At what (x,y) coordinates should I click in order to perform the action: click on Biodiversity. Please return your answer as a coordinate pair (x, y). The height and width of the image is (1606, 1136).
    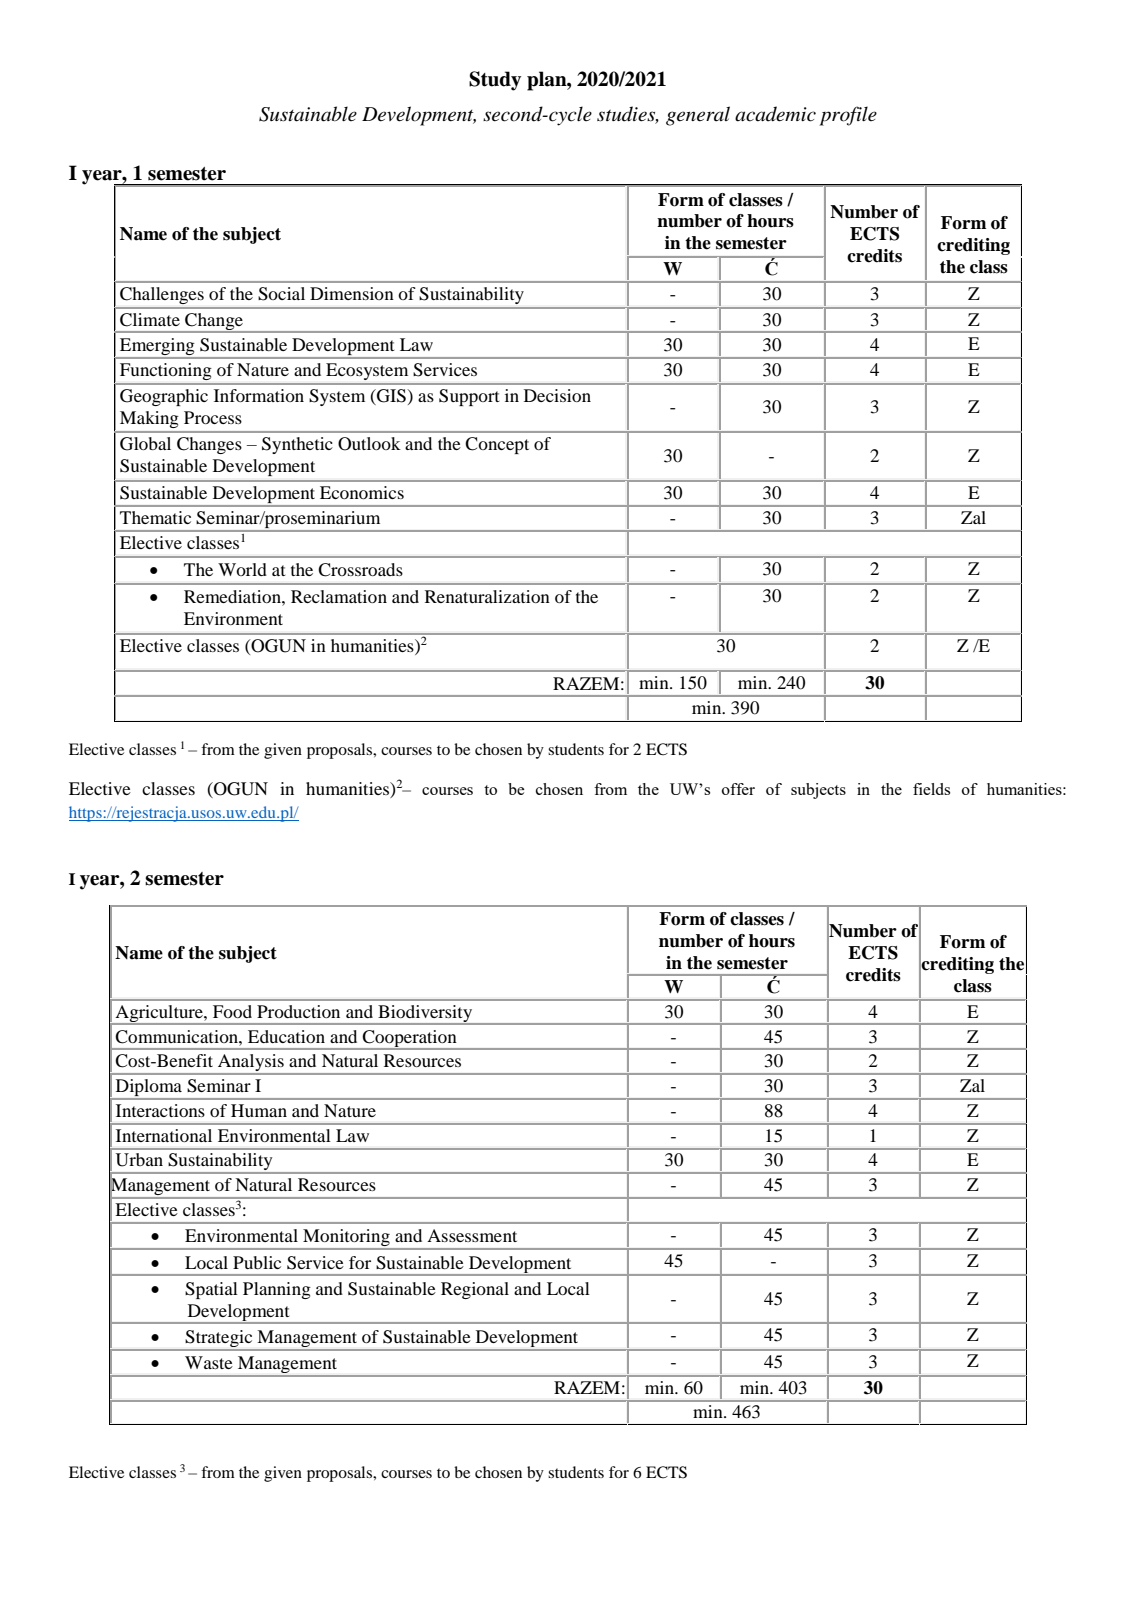
    Looking at the image, I should click on (425, 1013).
